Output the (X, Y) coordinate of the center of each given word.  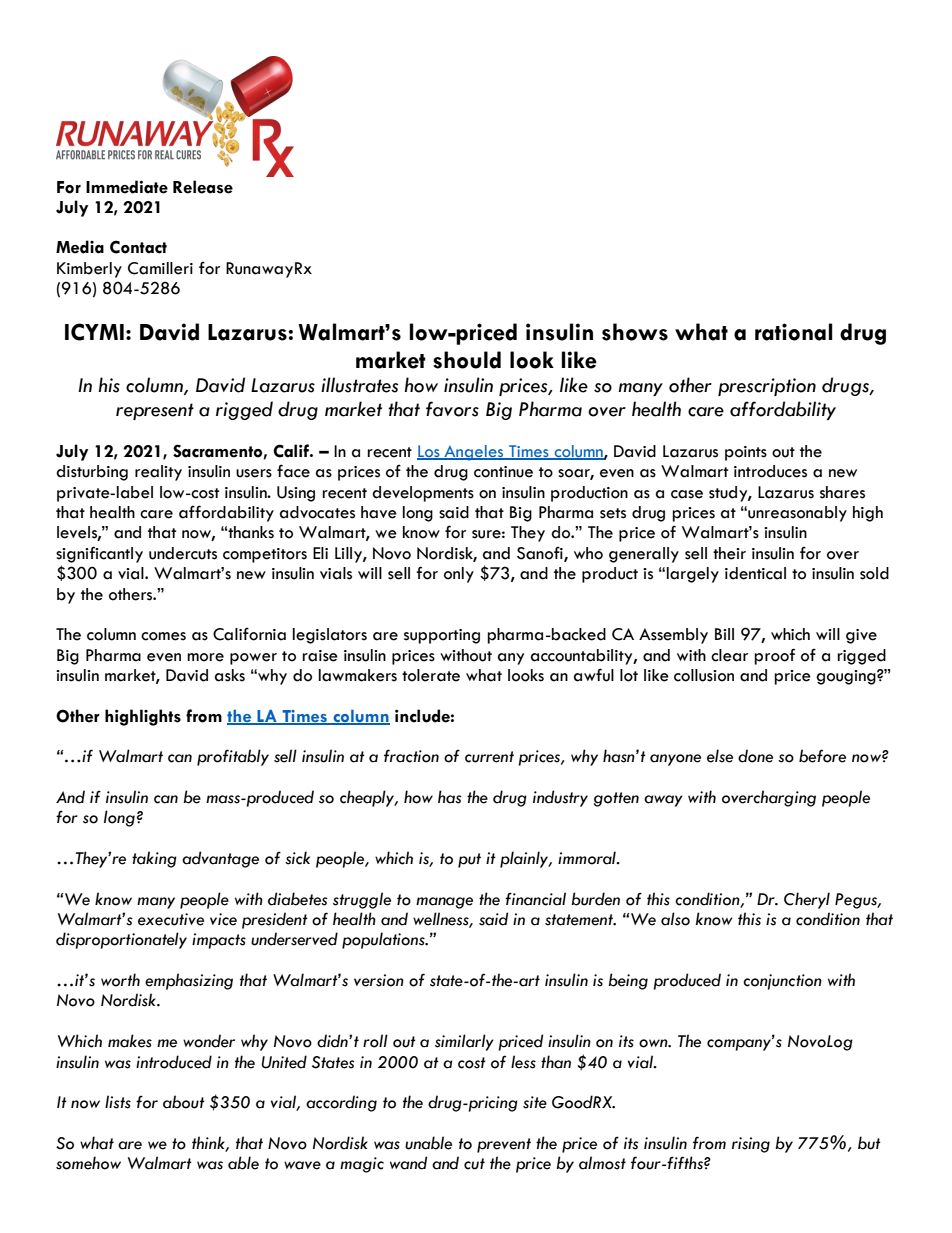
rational (794, 332)
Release (203, 187)
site (535, 1102)
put (469, 860)
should (467, 360)
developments (423, 494)
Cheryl (807, 900)
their (729, 553)
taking (154, 859)
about (184, 1102)
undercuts (183, 553)
